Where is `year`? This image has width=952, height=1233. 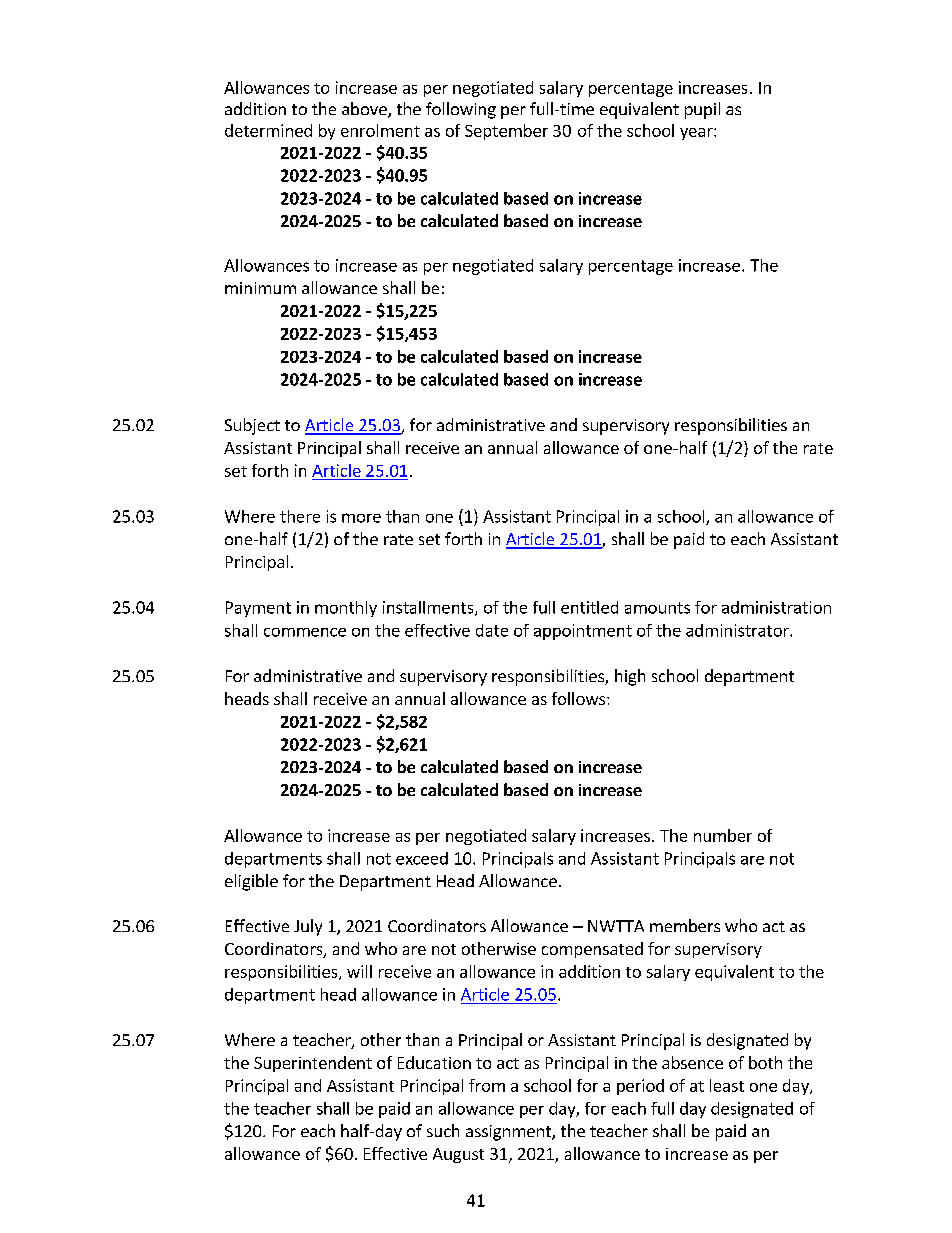 year is located at coordinates (697, 134).
